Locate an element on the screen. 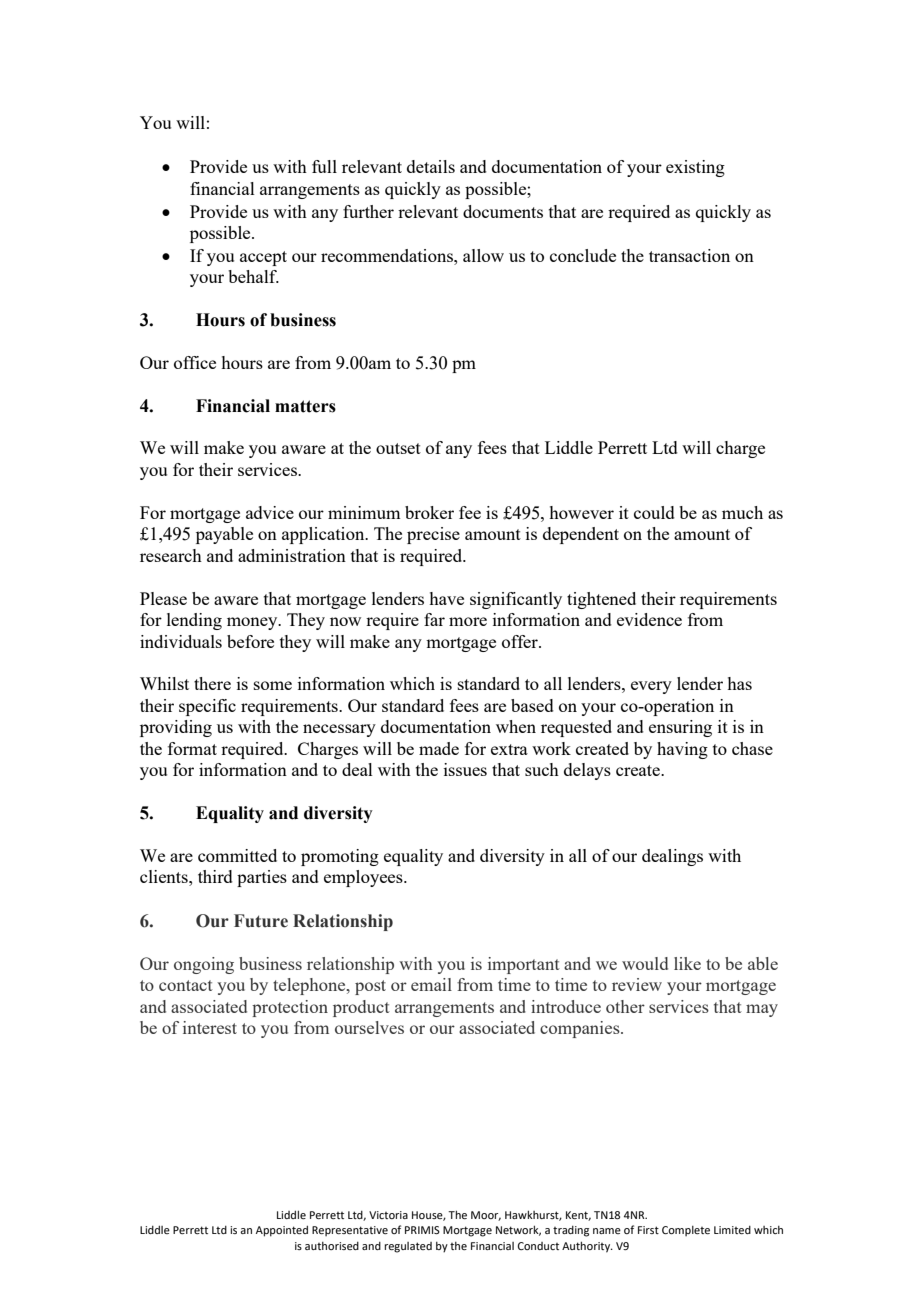 The width and height of the screenshot is (924, 1308). Complete is located at coordinates (686, 1231).
